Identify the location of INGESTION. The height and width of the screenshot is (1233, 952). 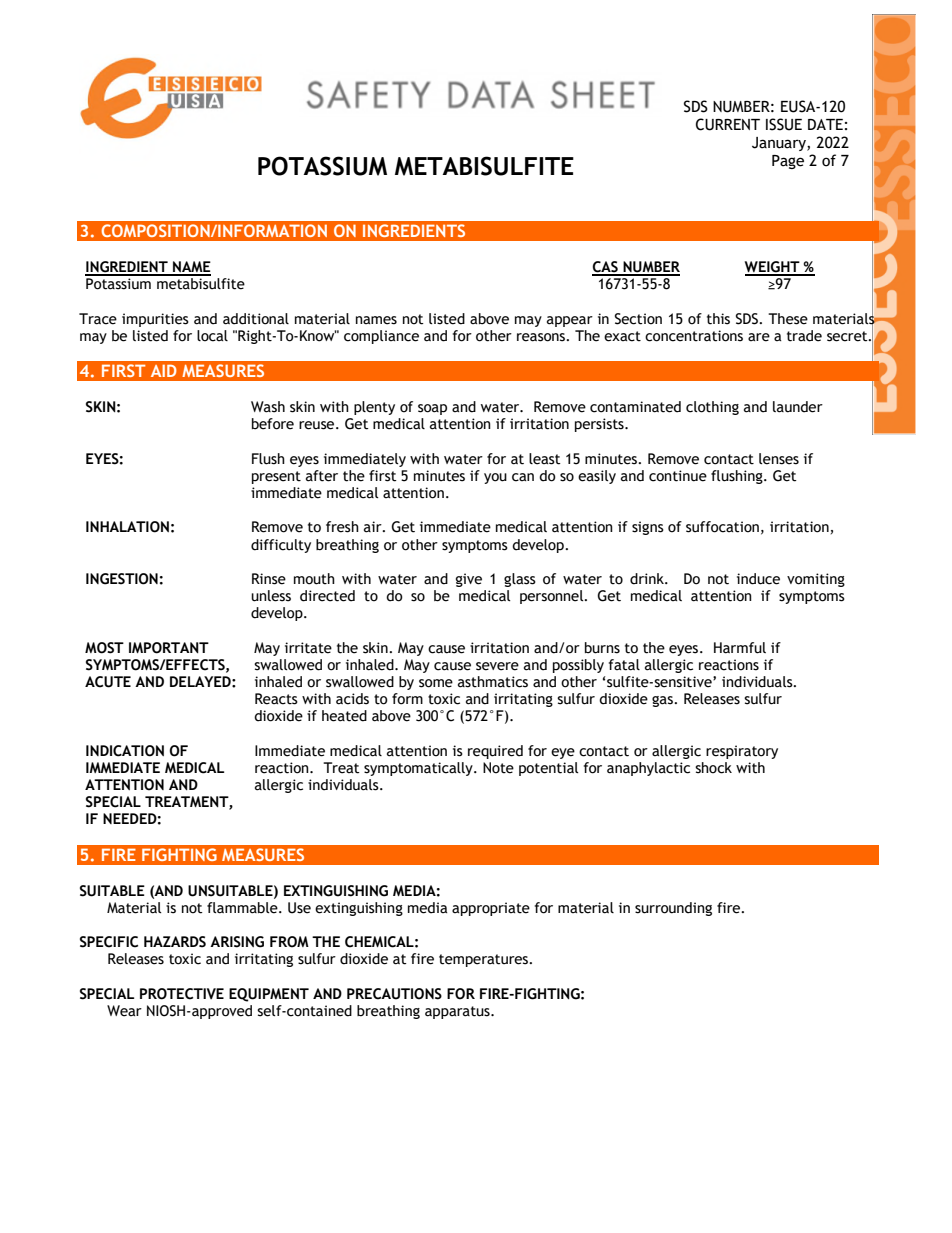
(122, 579).
